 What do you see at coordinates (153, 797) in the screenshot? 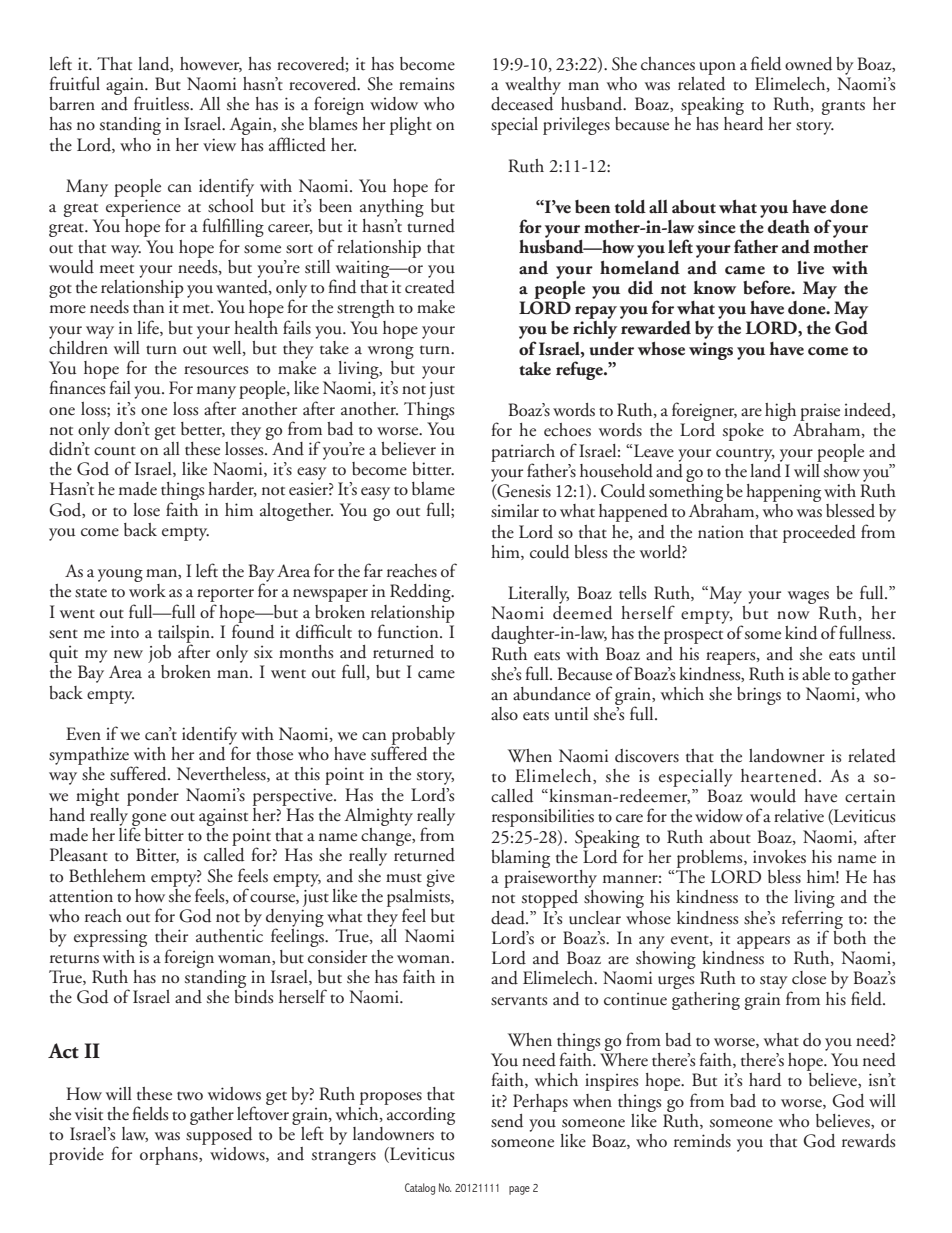
I see `ponder` at bounding box center [153, 797].
